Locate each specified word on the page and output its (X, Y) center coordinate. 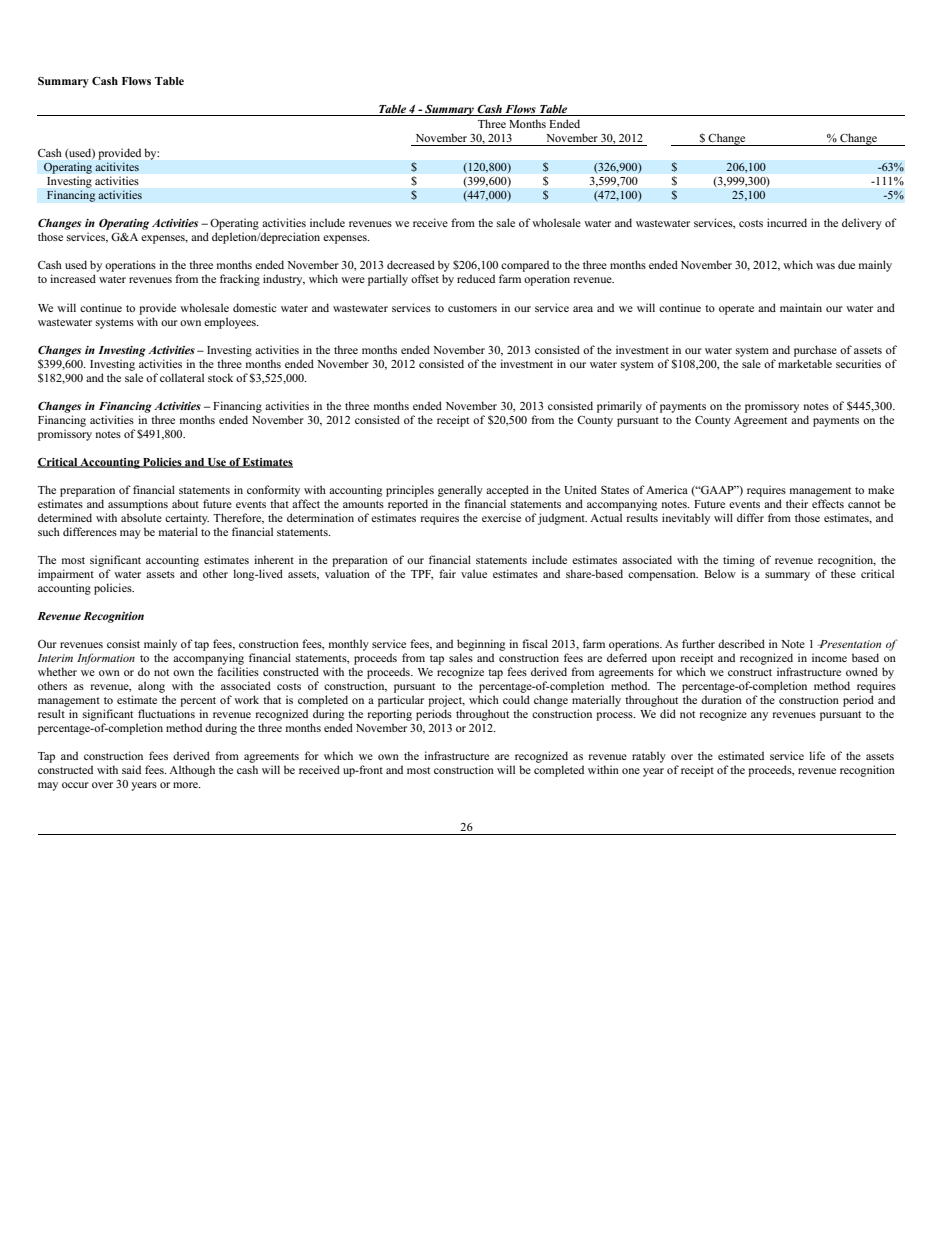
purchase (815, 351)
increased (73, 278)
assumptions (138, 505)
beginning (481, 645)
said (131, 769)
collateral (182, 377)
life (817, 755)
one (631, 771)
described (741, 643)
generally (460, 491)
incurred (787, 222)
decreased (411, 264)
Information (106, 659)
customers (472, 308)
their (797, 503)
